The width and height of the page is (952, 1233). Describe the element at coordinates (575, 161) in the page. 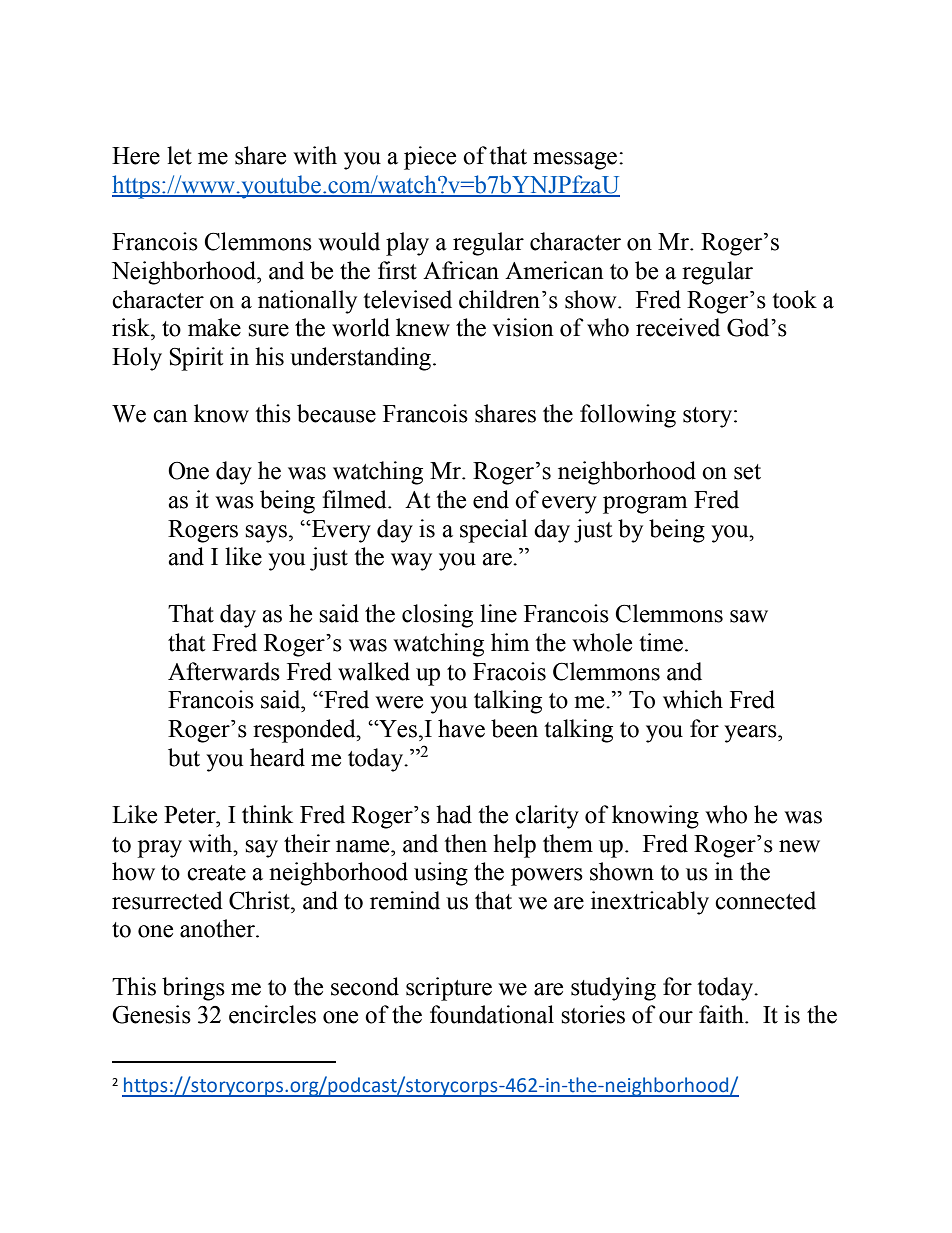

I see `message` at that location.
